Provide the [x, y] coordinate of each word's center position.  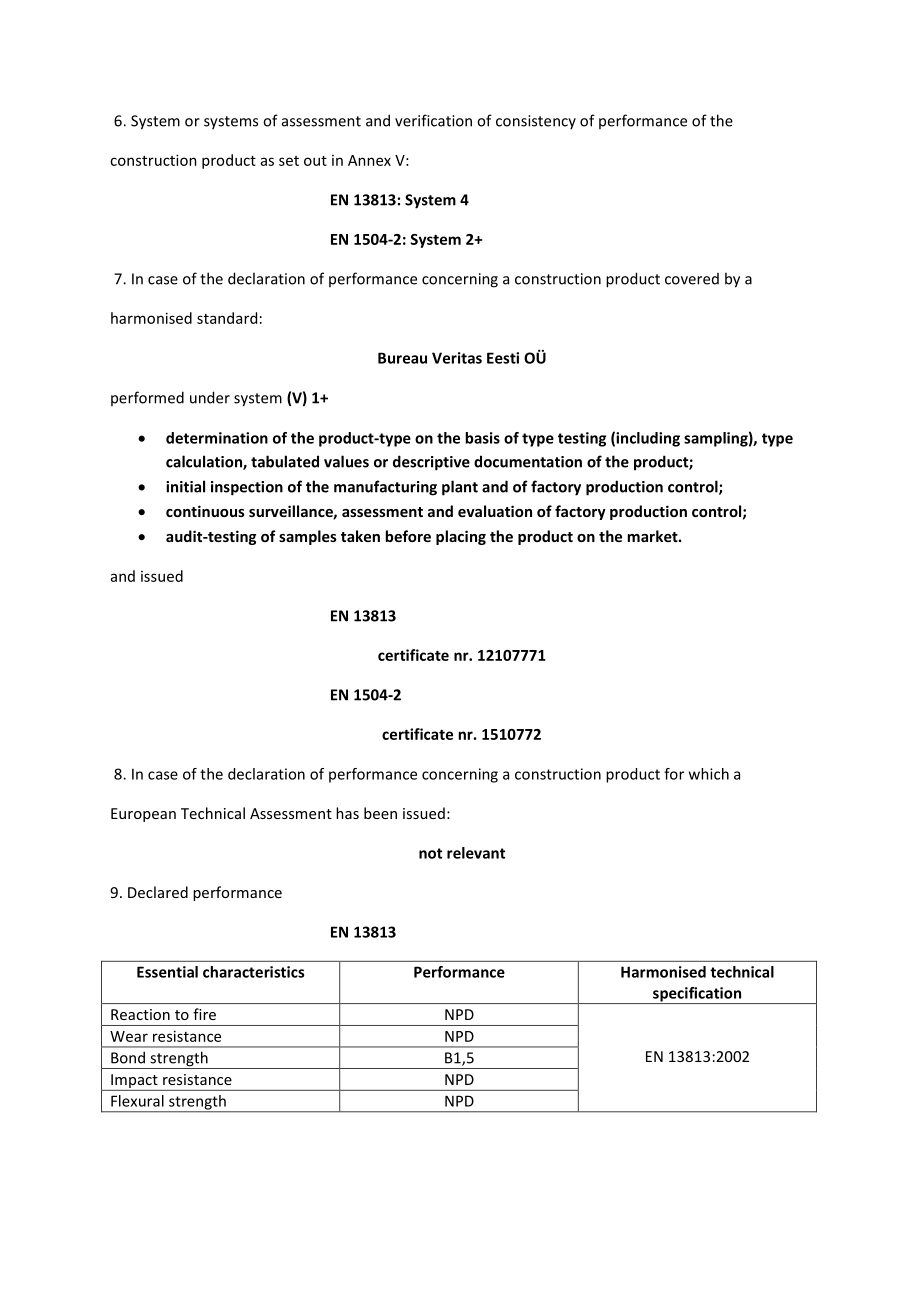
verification [433, 120]
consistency [536, 122]
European [143, 815]
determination [217, 438]
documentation [528, 461]
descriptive [431, 463]
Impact [134, 1082]
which [709, 774]
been [380, 813]
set [289, 161]
